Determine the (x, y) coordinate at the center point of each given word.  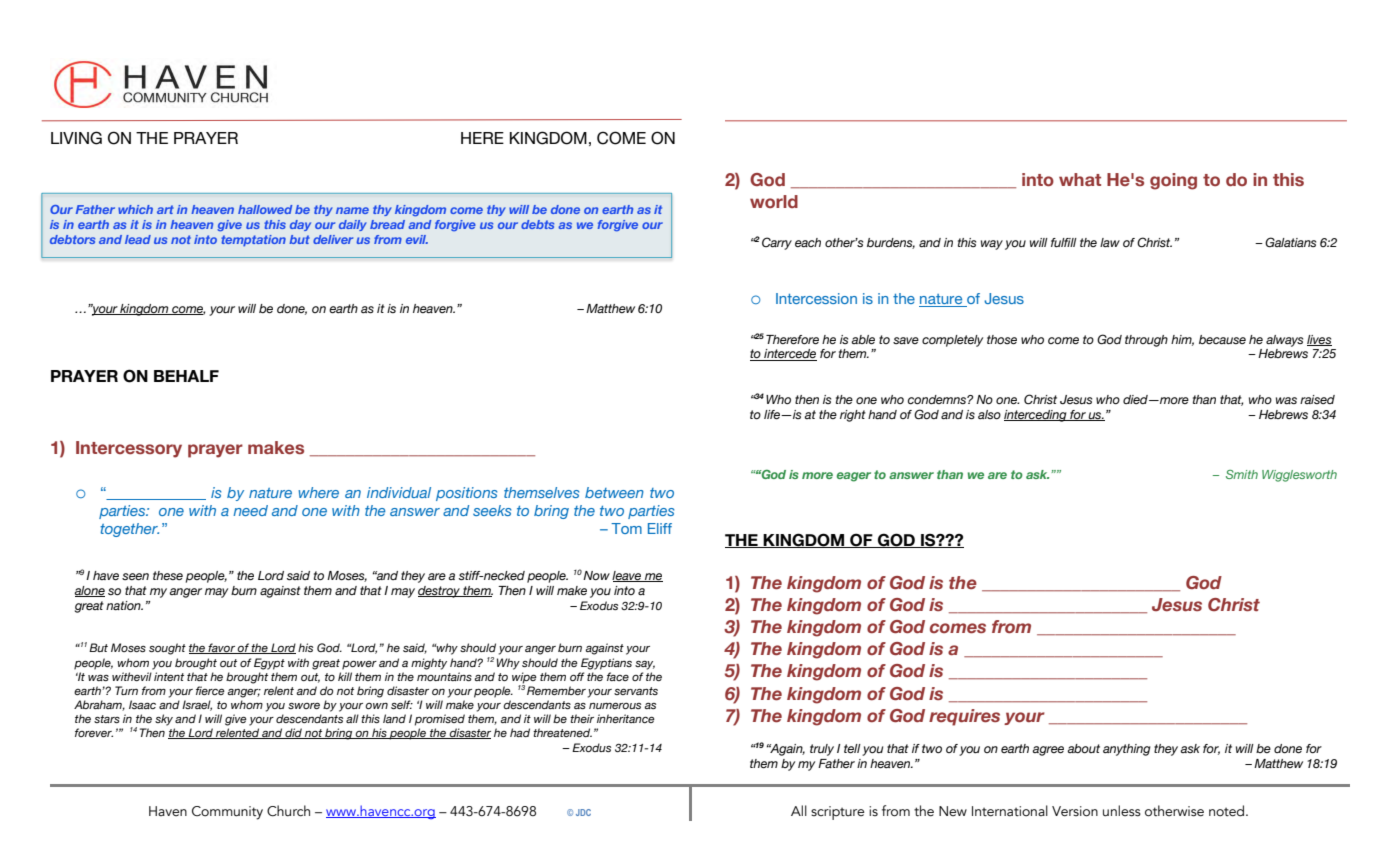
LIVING (76, 138)
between (614, 492)
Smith (1242, 474)
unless (1122, 811)
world (774, 201)
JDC (583, 812)
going (1173, 181)
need (250, 510)
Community (227, 813)
